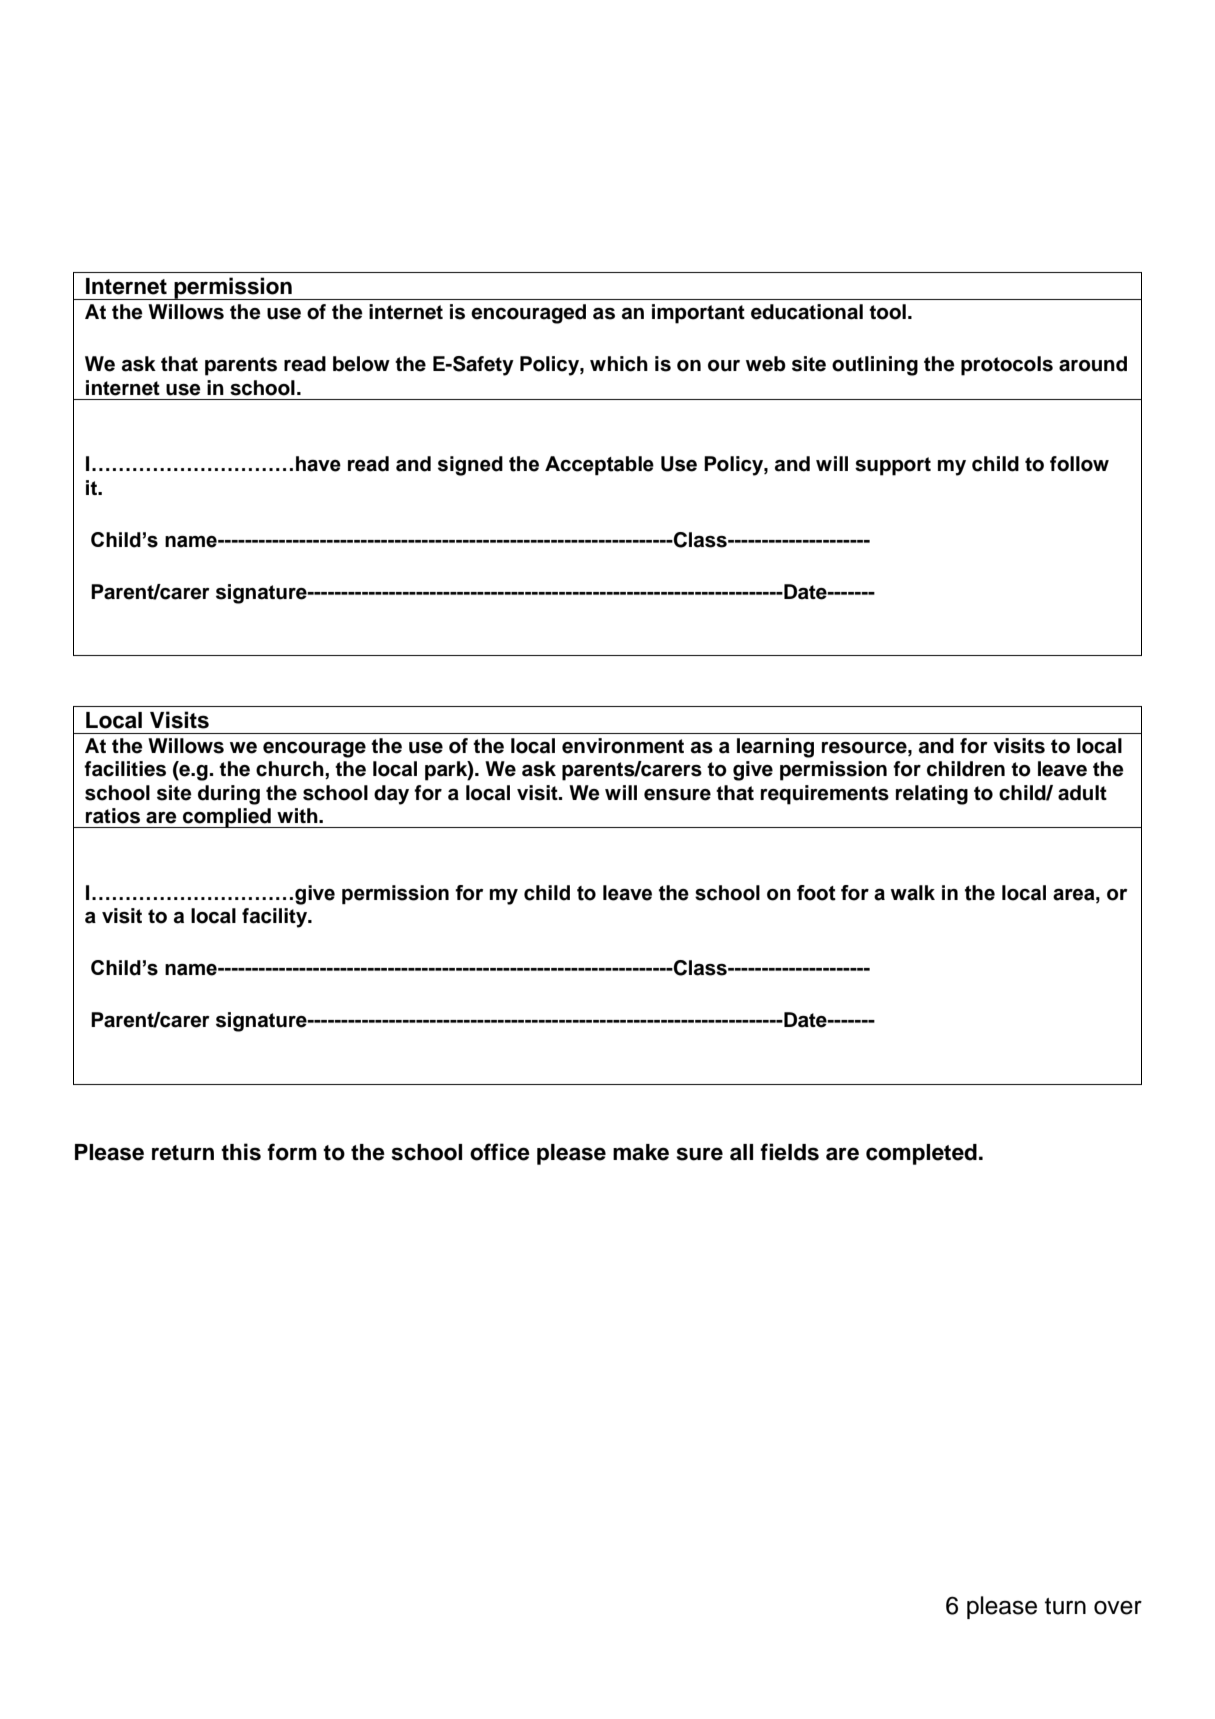  Describe the element at coordinates (623, 746) in the screenshot. I see `environment` at that location.
